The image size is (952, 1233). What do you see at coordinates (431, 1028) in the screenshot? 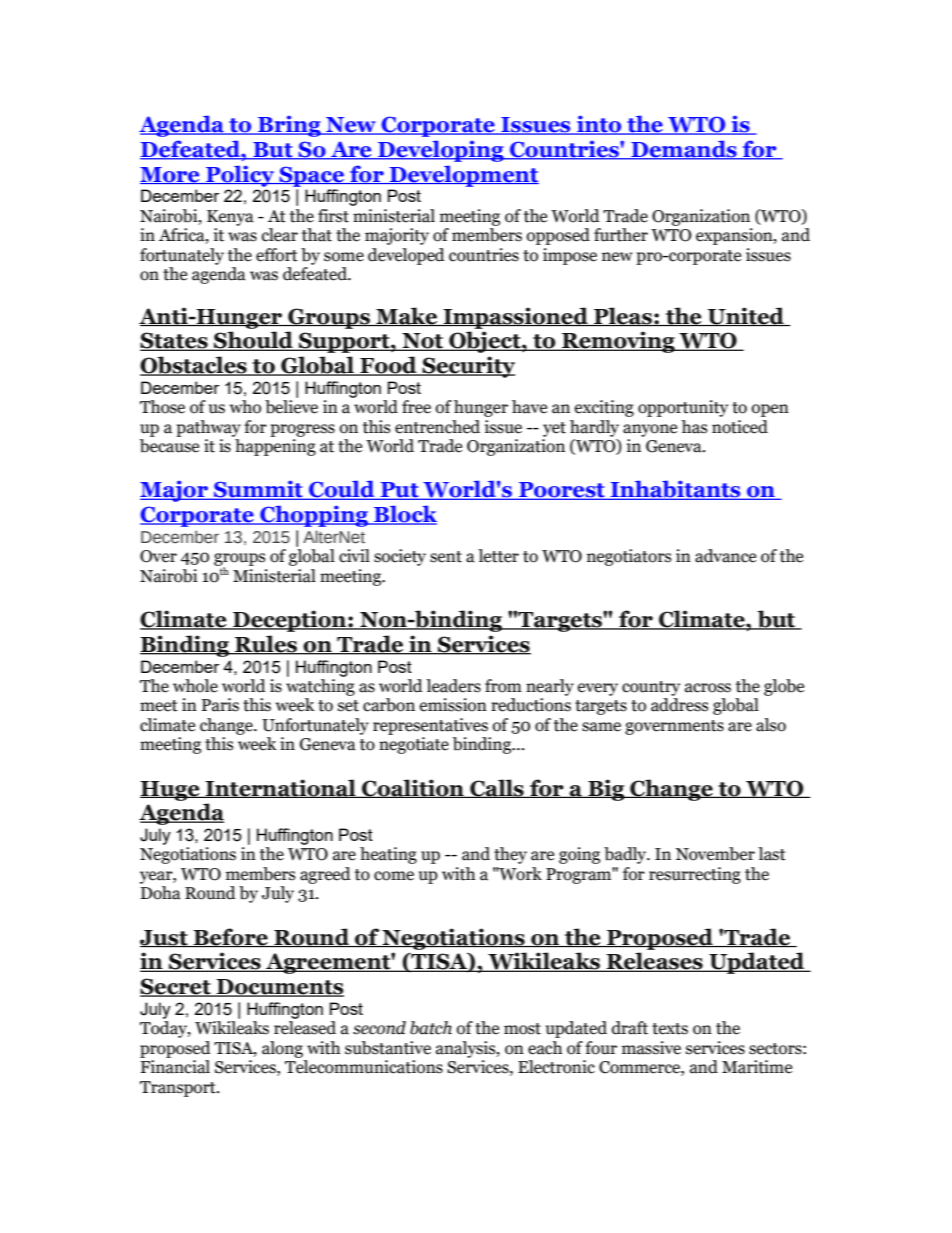
I see `batch` at bounding box center [431, 1028].
